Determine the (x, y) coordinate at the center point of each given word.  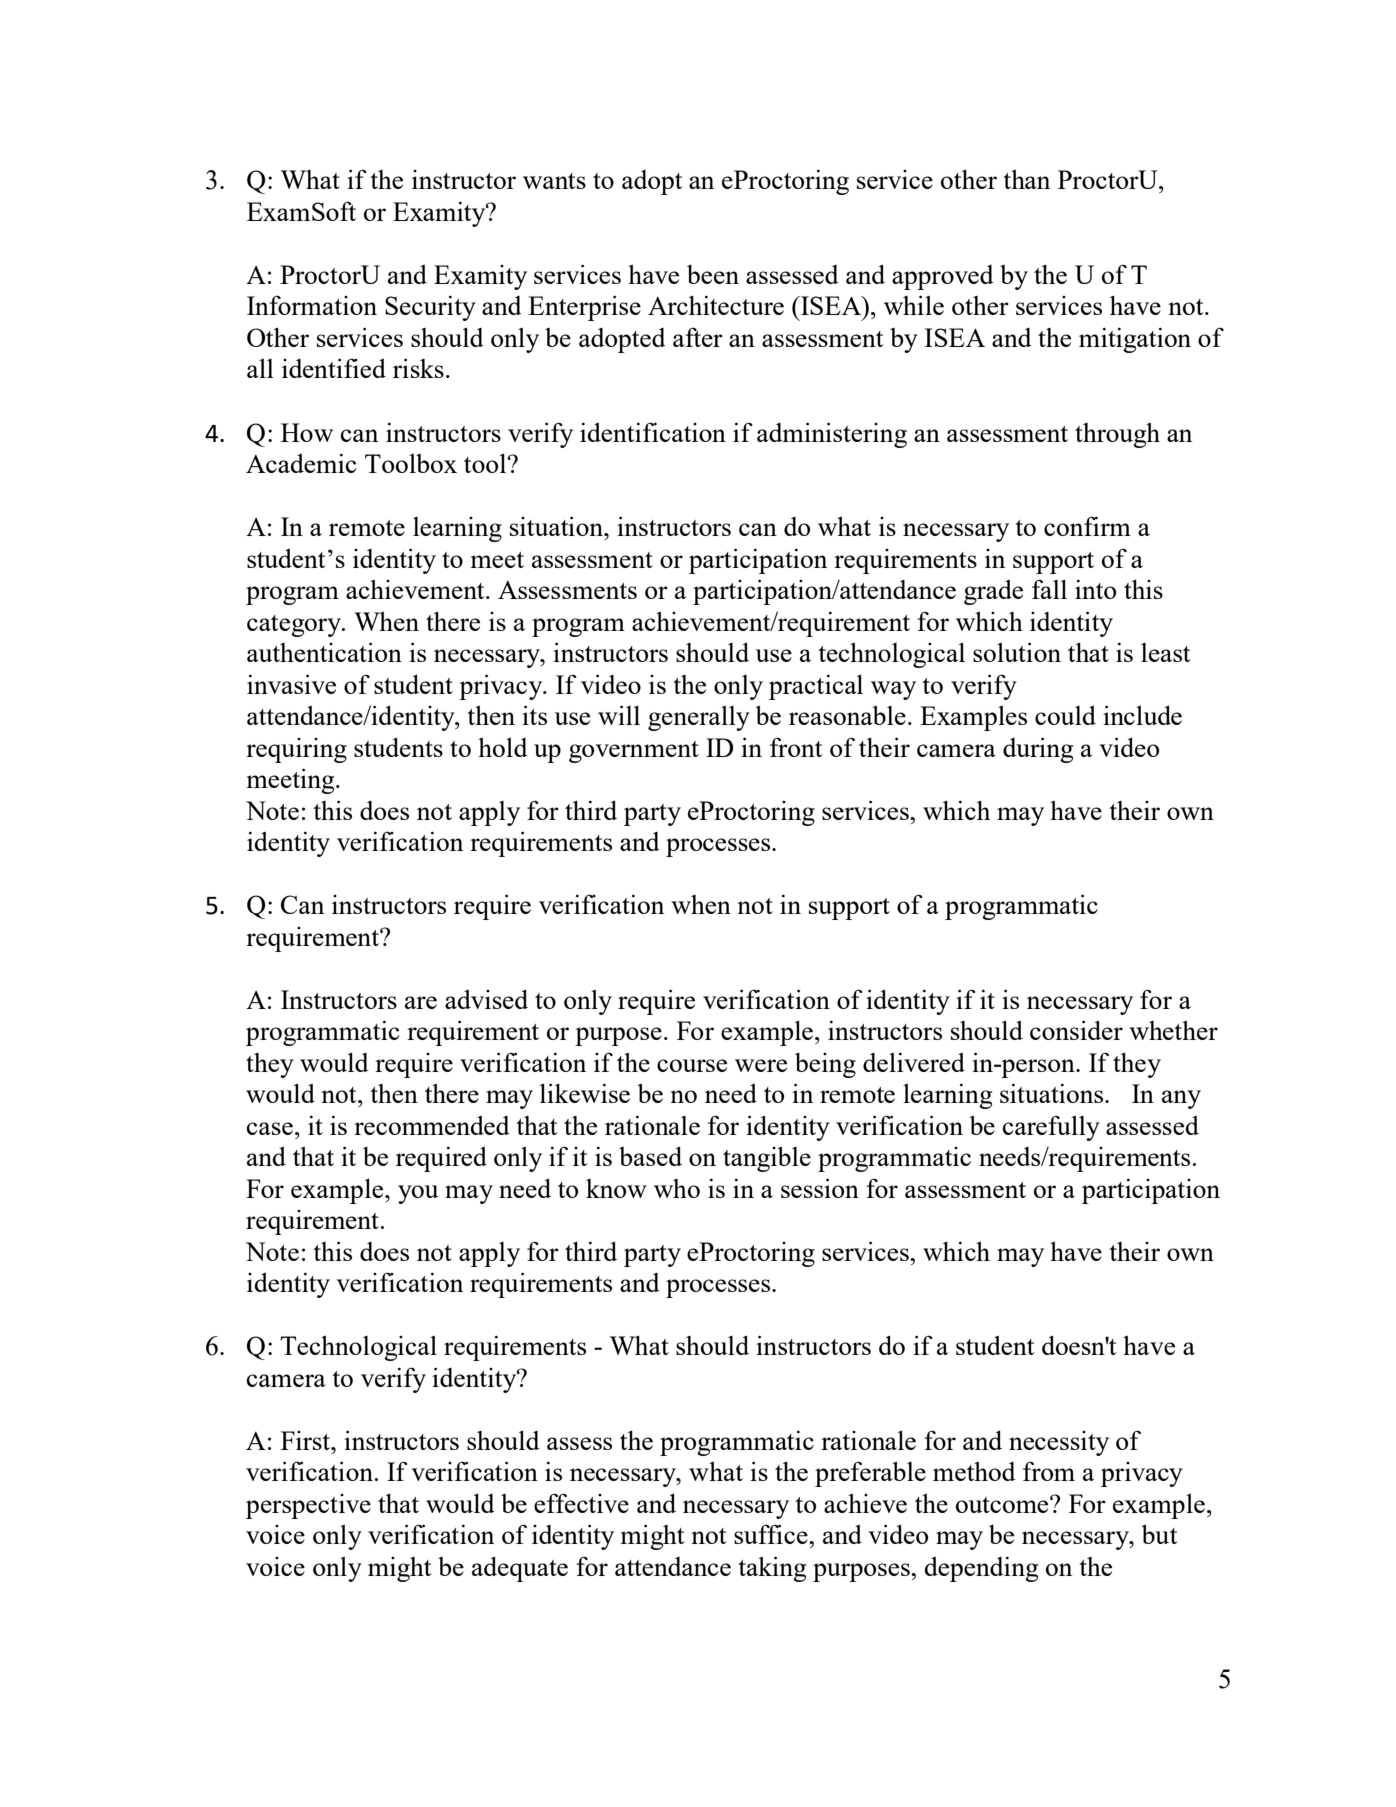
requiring (296, 750)
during (1038, 750)
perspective (308, 1506)
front (796, 747)
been (713, 274)
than (1026, 179)
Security (430, 308)
